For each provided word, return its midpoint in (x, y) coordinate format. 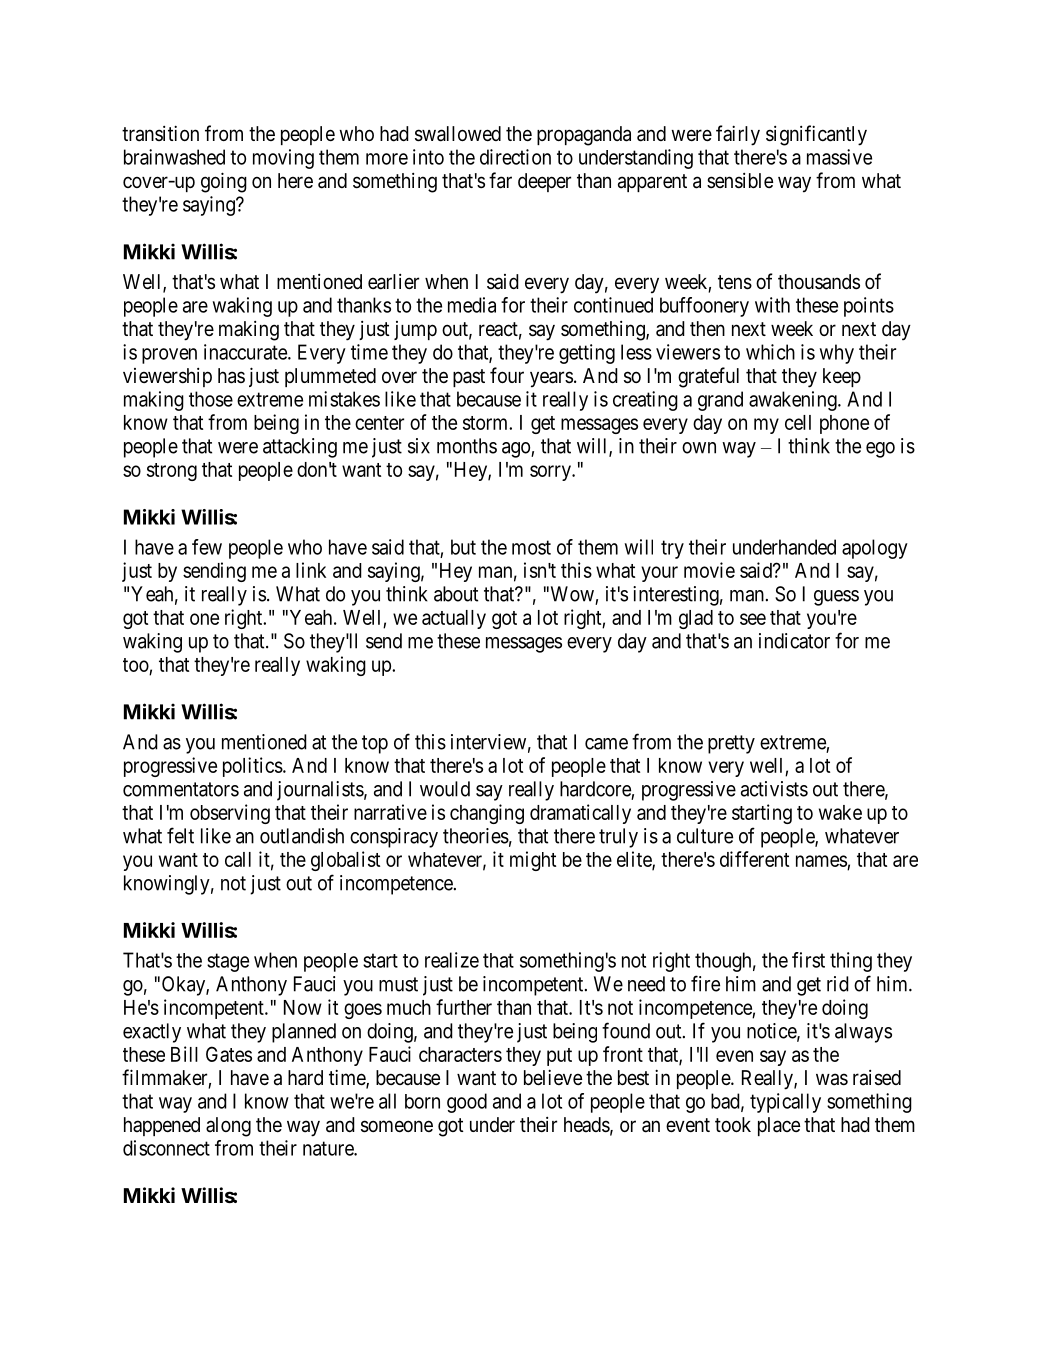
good (467, 1103)
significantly (816, 135)
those (211, 399)
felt (180, 835)
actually (454, 619)
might (533, 861)
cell (798, 422)
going (224, 182)
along (228, 1127)
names (821, 861)
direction (515, 157)
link (311, 570)
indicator (794, 641)
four (507, 375)
